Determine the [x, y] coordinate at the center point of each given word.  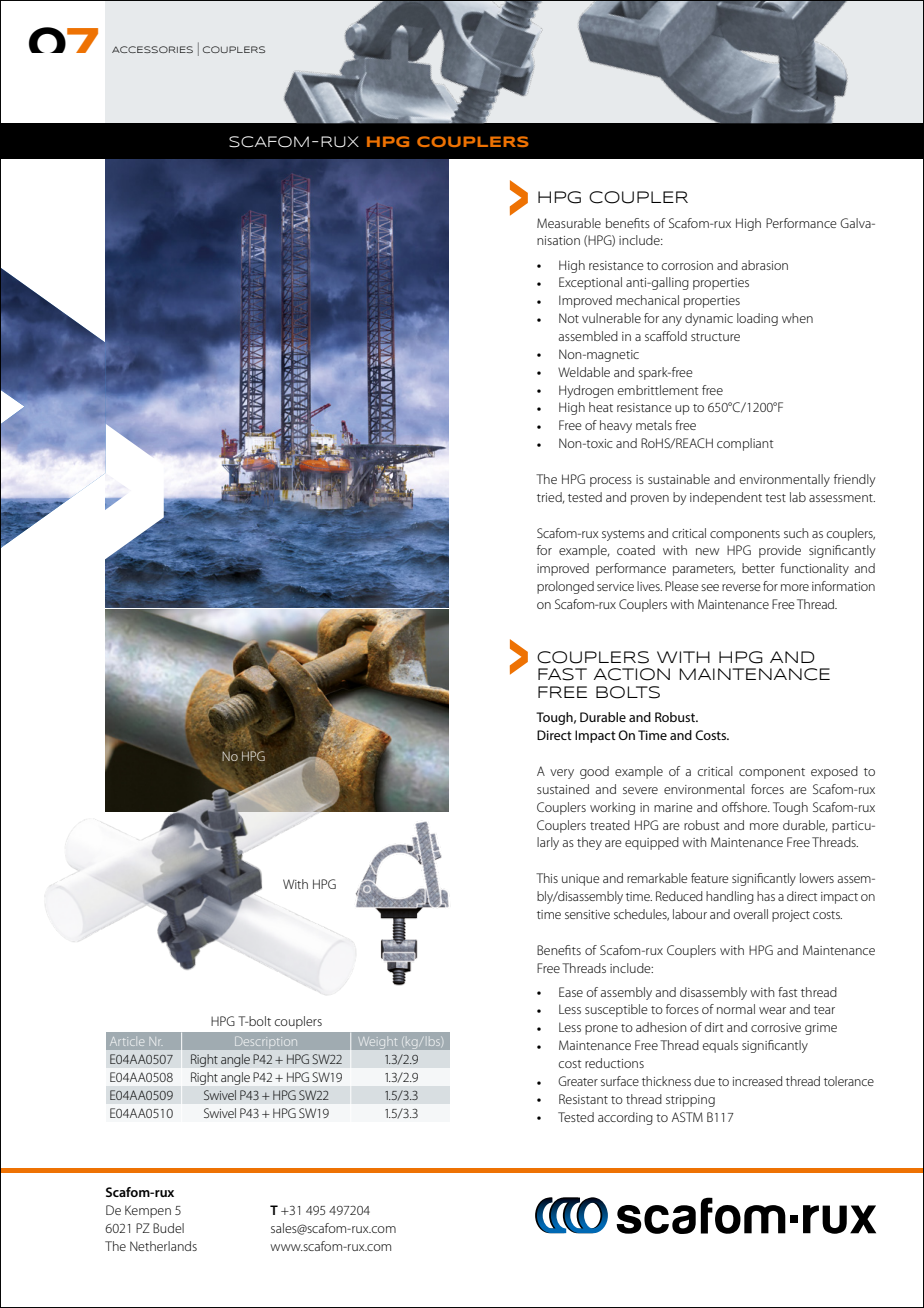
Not [569, 318]
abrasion [764, 265]
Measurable [569, 223]
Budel [168, 1228]
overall [750, 914]
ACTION [631, 674]
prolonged [565, 587]
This [547, 878]
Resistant [583, 1099]
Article [127, 1041]
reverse [741, 587]
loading [757, 319]
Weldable [584, 372]
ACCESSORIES [152, 49]
